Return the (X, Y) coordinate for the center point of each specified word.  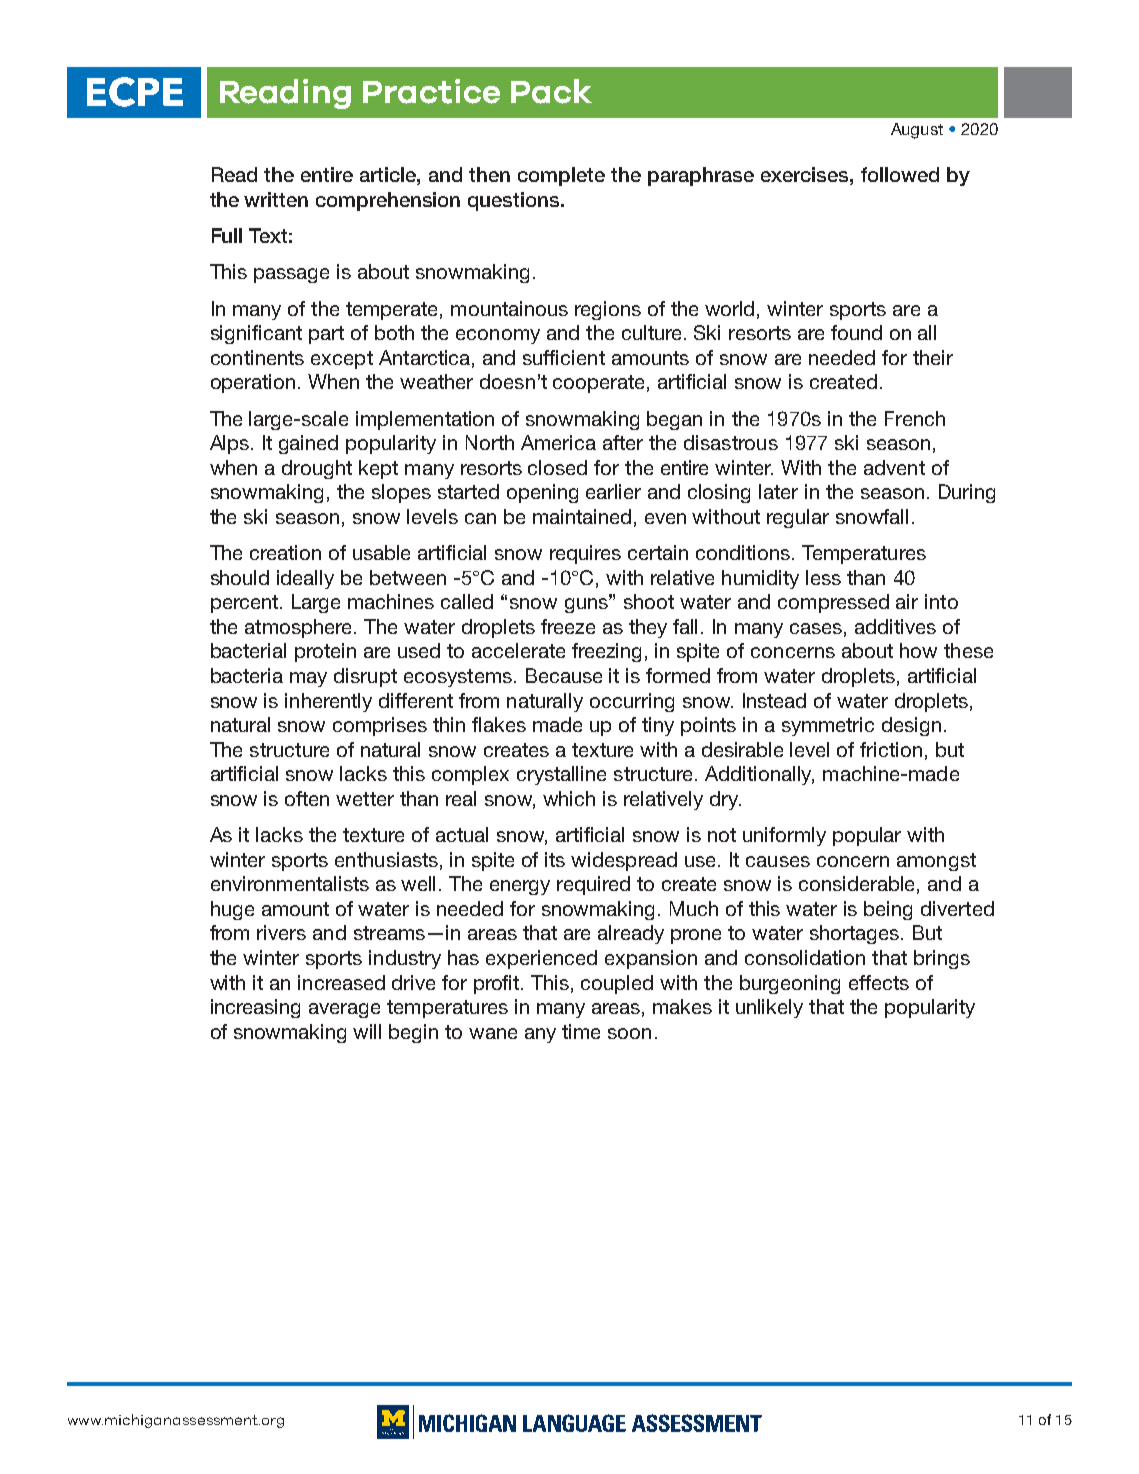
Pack (551, 91)
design (911, 726)
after (623, 442)
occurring (632, 702)
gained (308, 444)
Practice (431, 91)
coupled (617, 984)
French (915, 418)
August (917, 131)
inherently (328, 702)
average (344, 1010)
